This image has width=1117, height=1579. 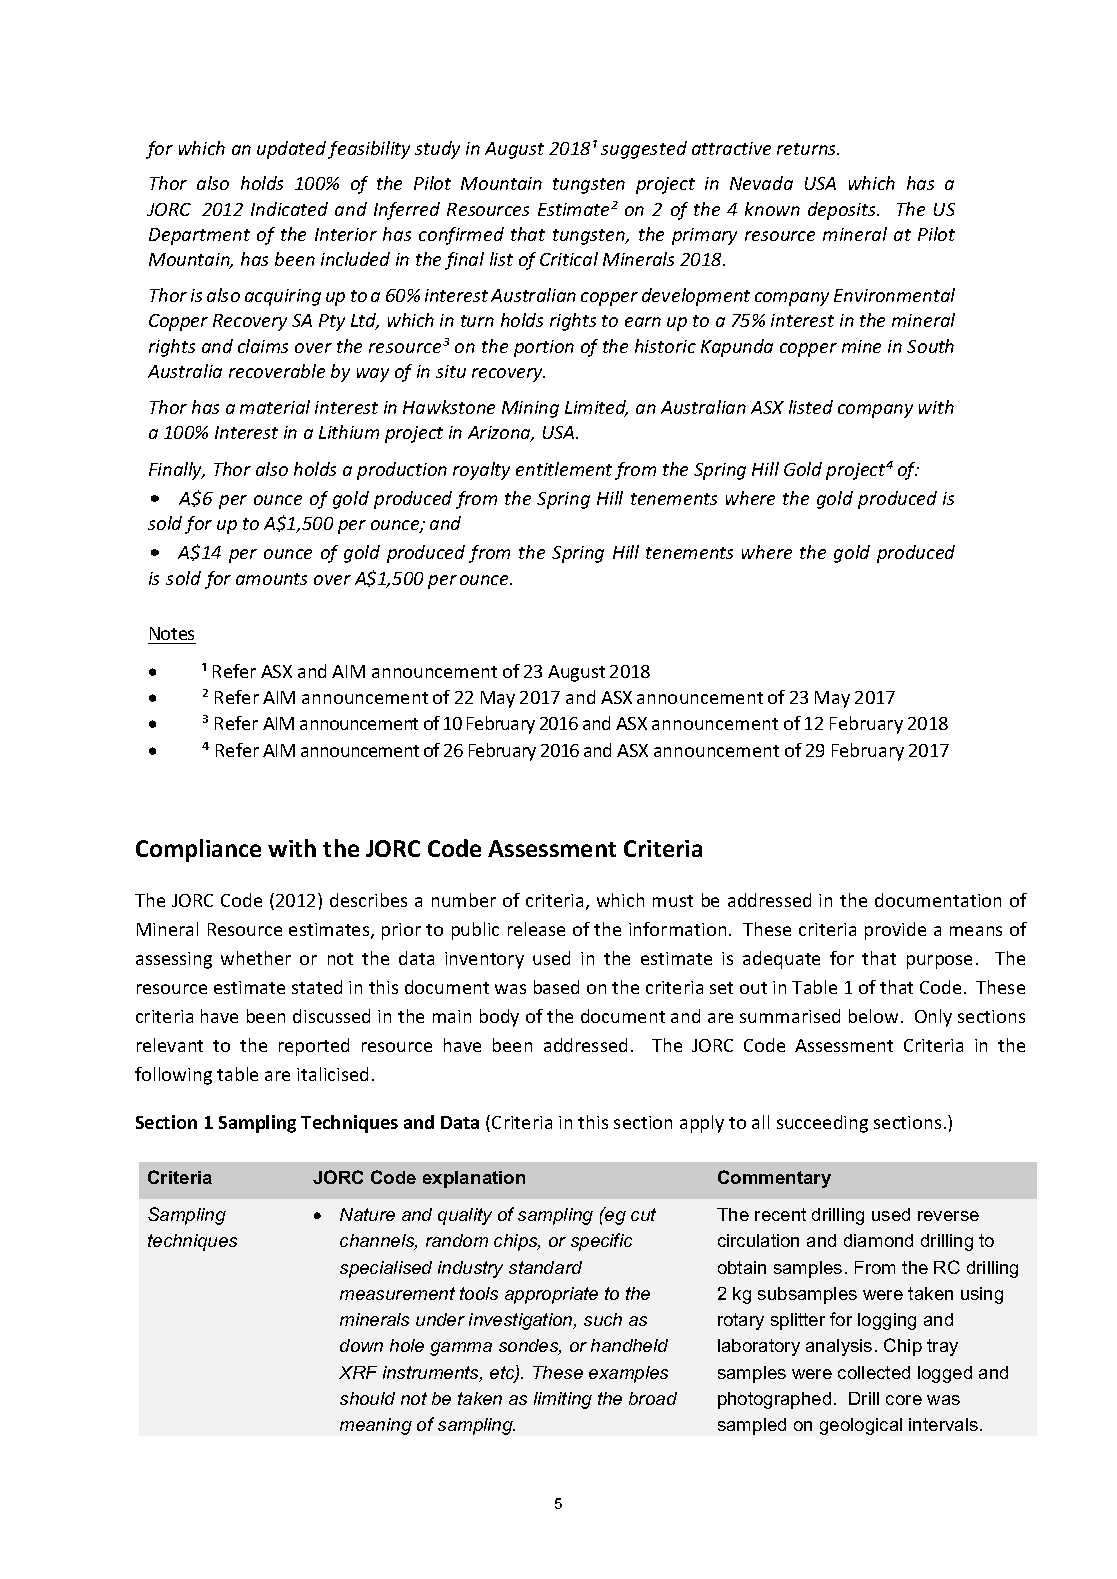 I want to click on provide, so click(x=895, y=931).
